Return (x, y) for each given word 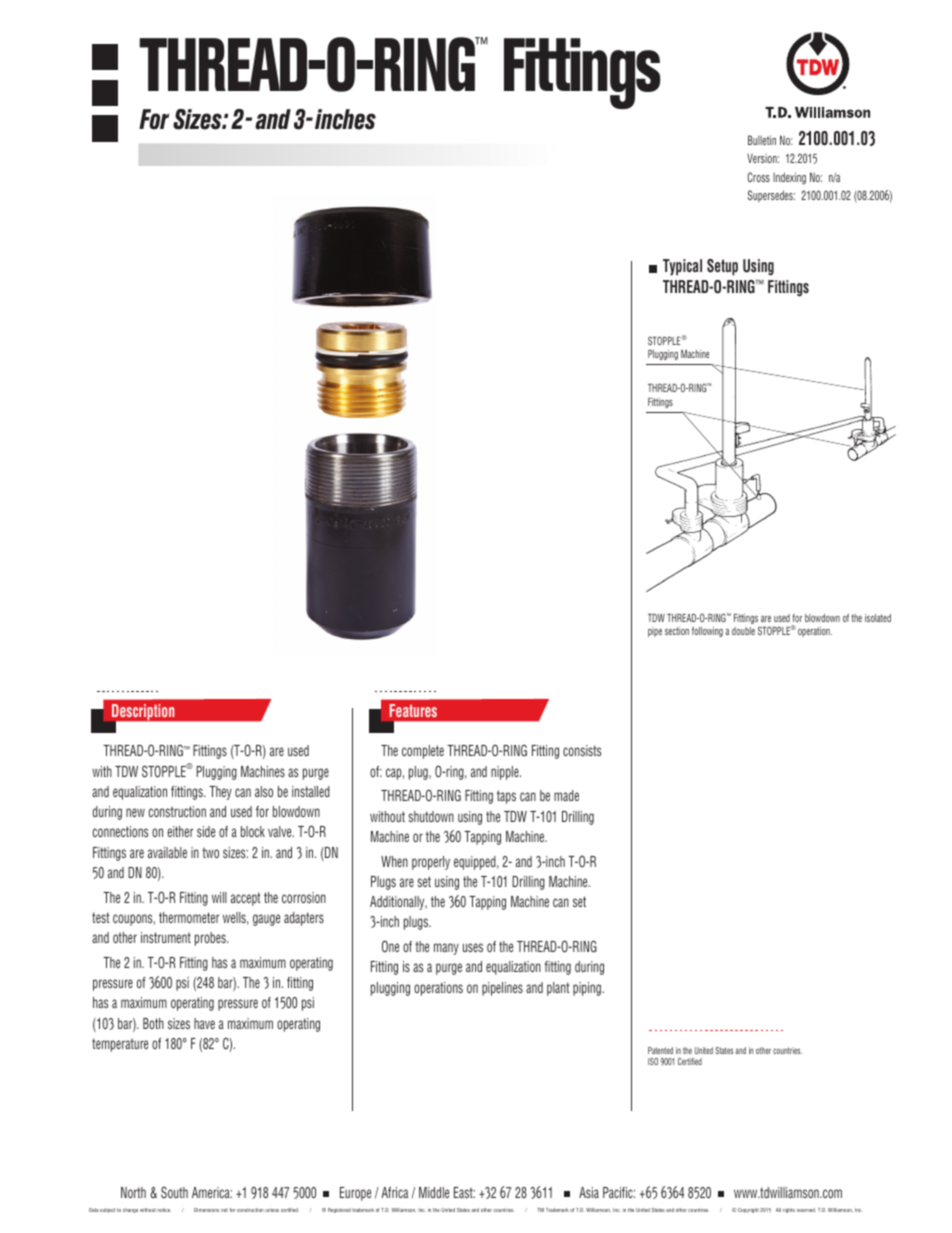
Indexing (789, 178)
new (135, 812)
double (743, 631)
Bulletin (762, 140)
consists (582, 750)
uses (473, 947)
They (220, 793)
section (677, 631)
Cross (759, 177)
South (174, 1192)
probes (211, 939)
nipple (506, 773)
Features (413, 710)
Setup (722, 267)
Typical (682, 267)
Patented (660, 1050)
